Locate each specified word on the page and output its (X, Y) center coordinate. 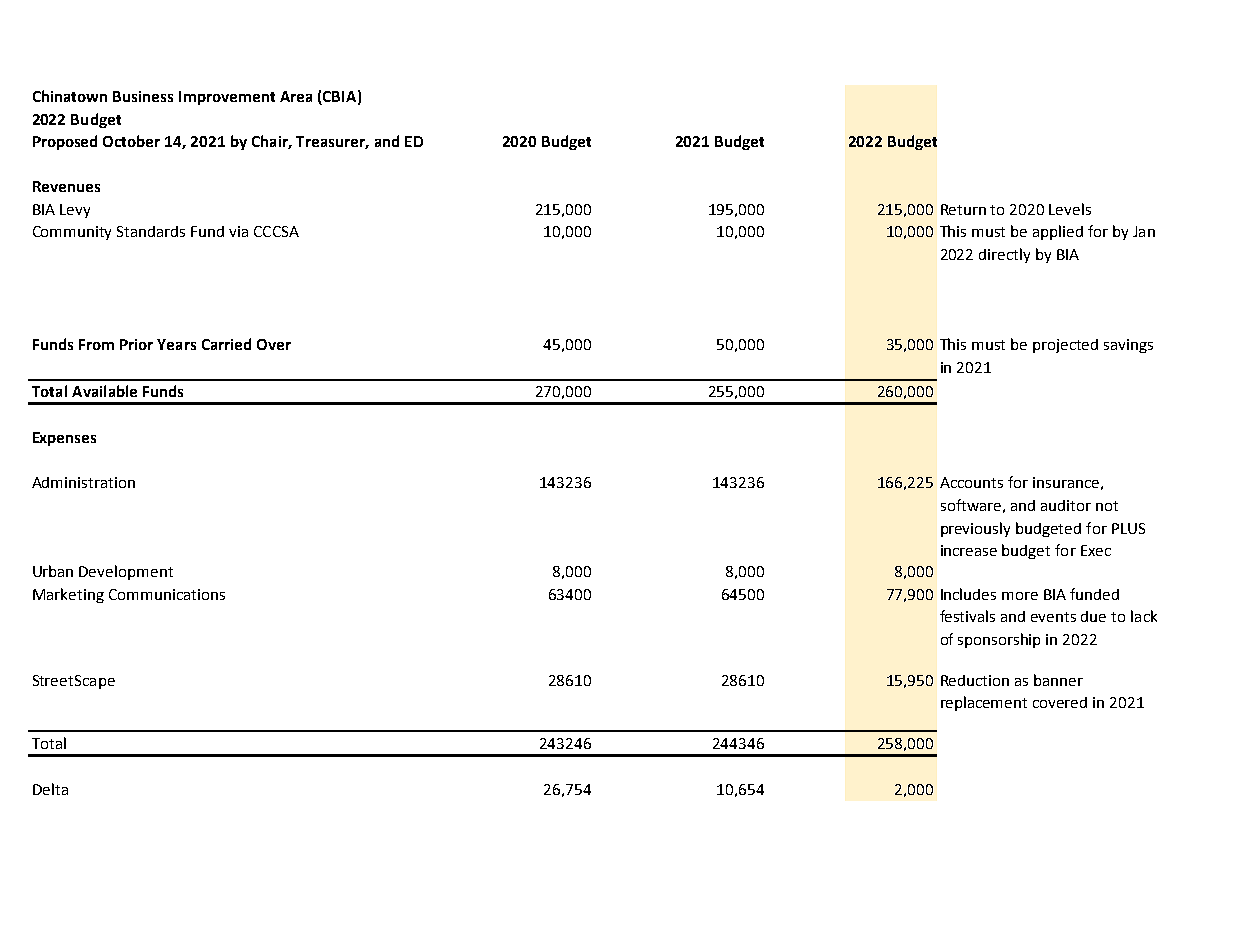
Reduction (975, 680)
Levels (1070, 209)
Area (296, 96)
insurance (1066, 482)
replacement (984, 703)
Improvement (227, 98)
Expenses (64, 439)
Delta (50, 789)
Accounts (971, 482)
